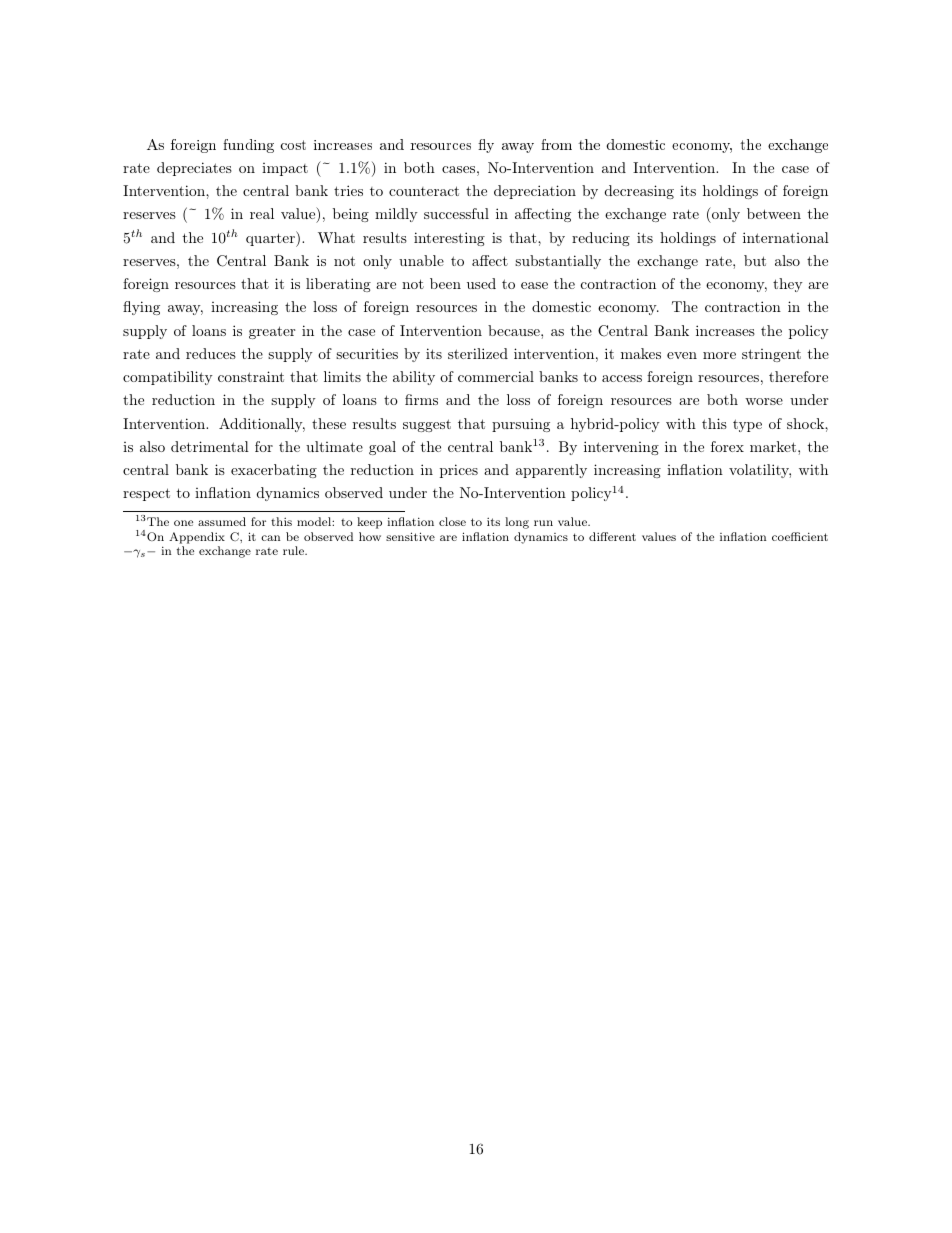  Describe the element at coordinates (478, 353) in the document. I see `sterilized` at that location.
